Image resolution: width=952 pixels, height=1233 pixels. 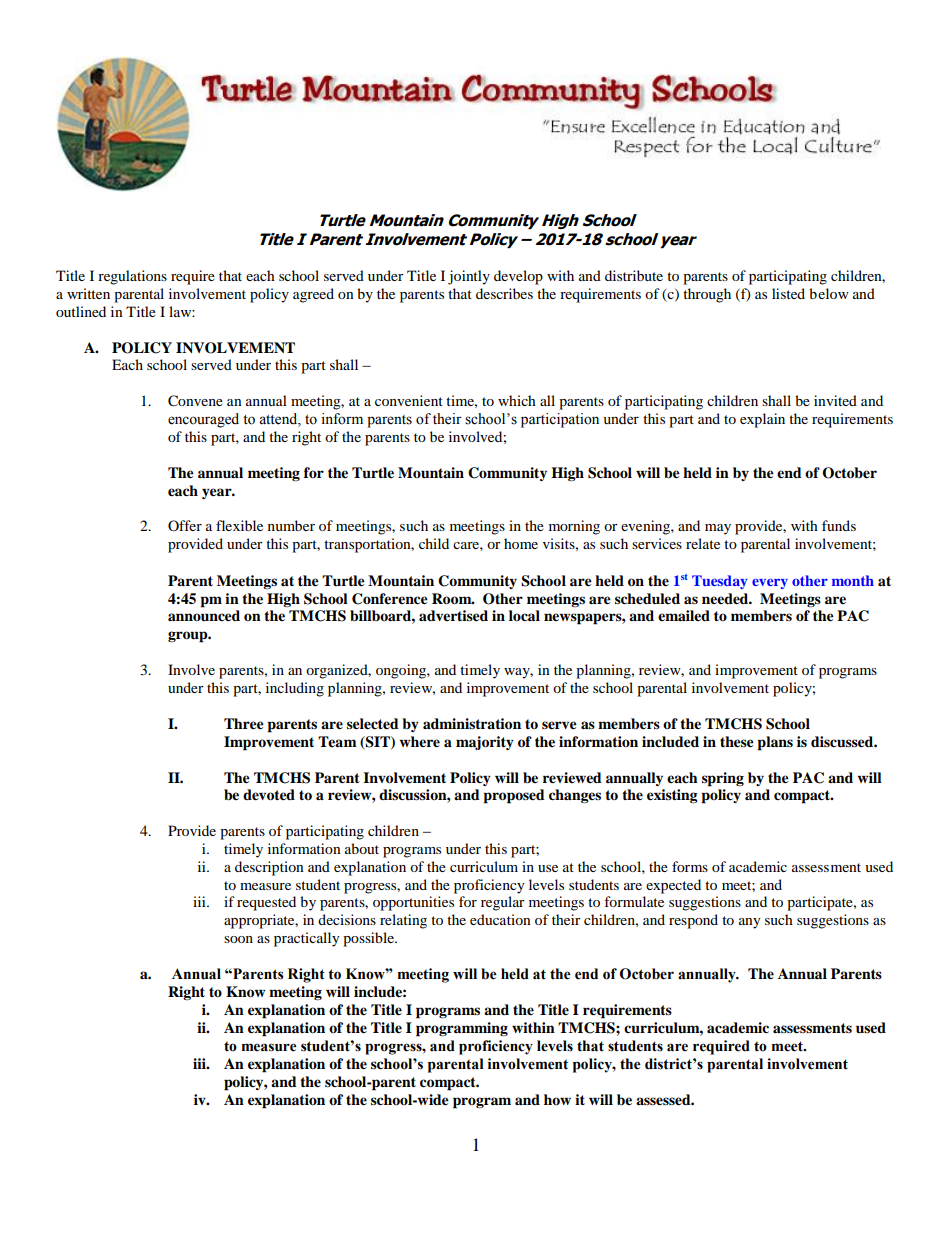 What do you see at coordinates (269, 795) in the page?
I see `devoted` at bounding box center [269, 795].
